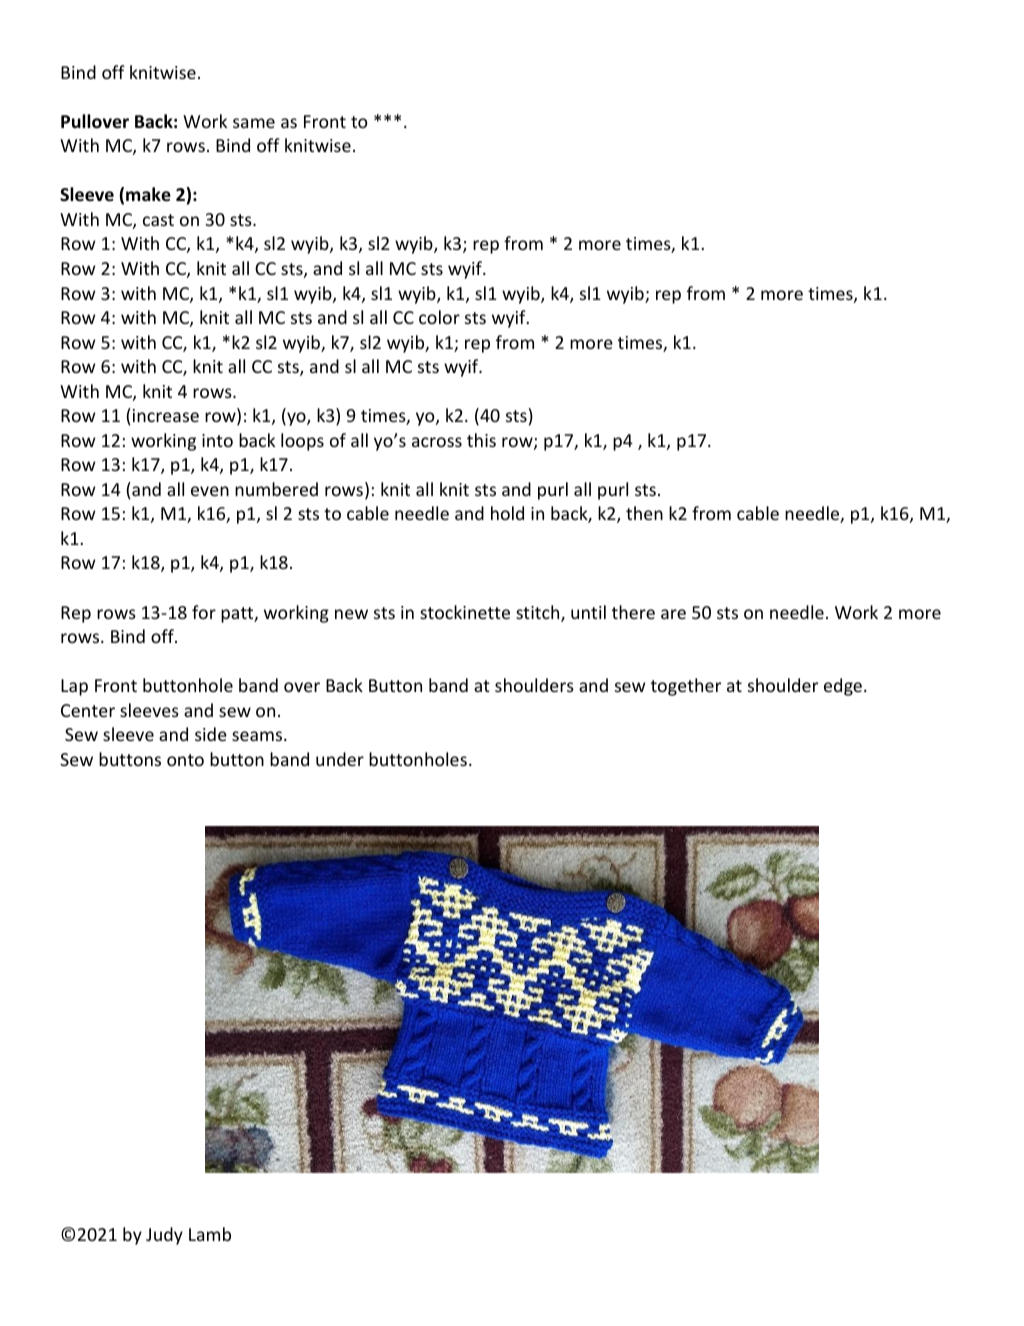 The height and width of the screenshot is (1326, 1024). I want to click on onto, so click(185, 760).
